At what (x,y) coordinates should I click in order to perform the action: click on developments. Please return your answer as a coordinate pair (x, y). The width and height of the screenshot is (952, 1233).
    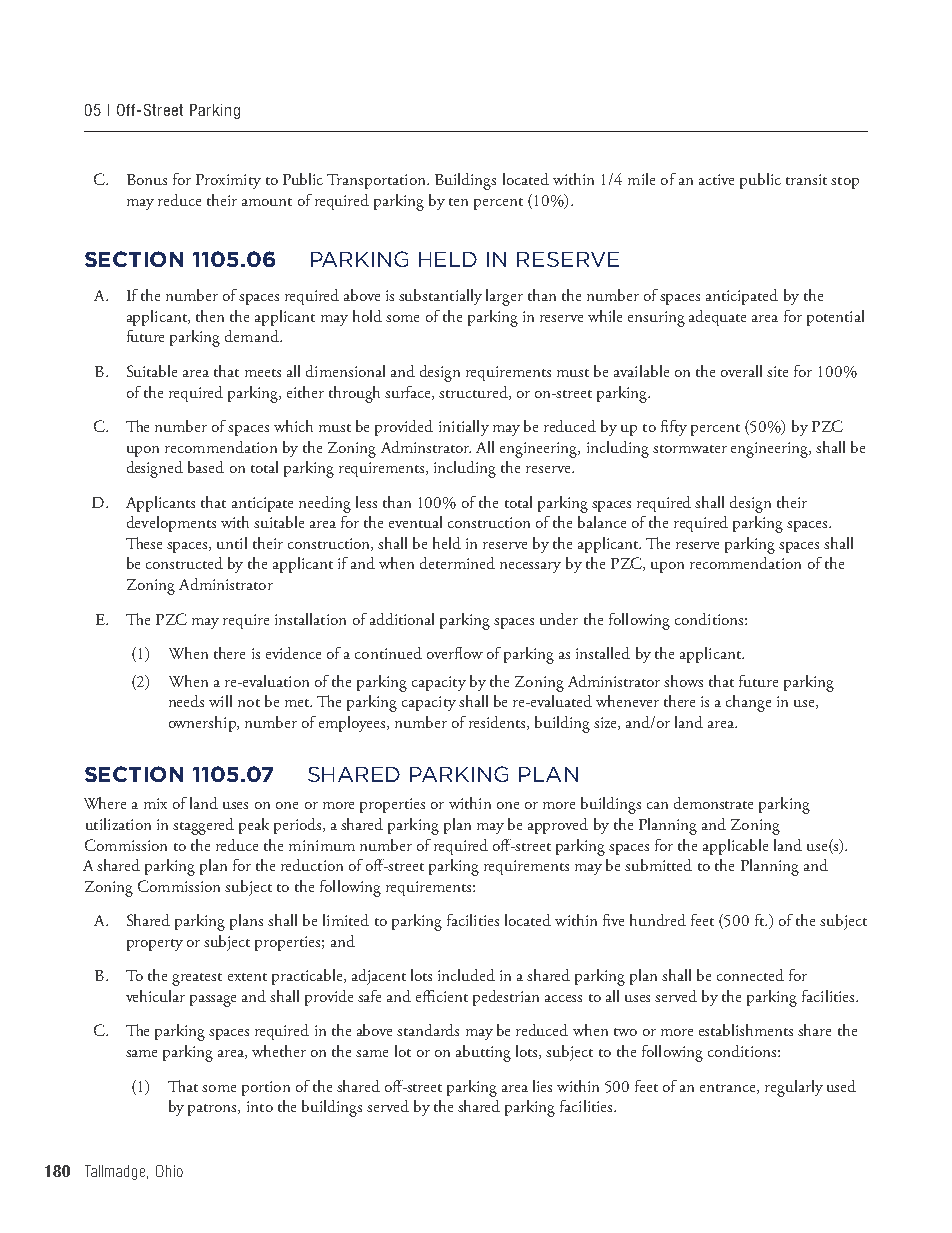
    Looking at the image, I should click on (171, 524).
